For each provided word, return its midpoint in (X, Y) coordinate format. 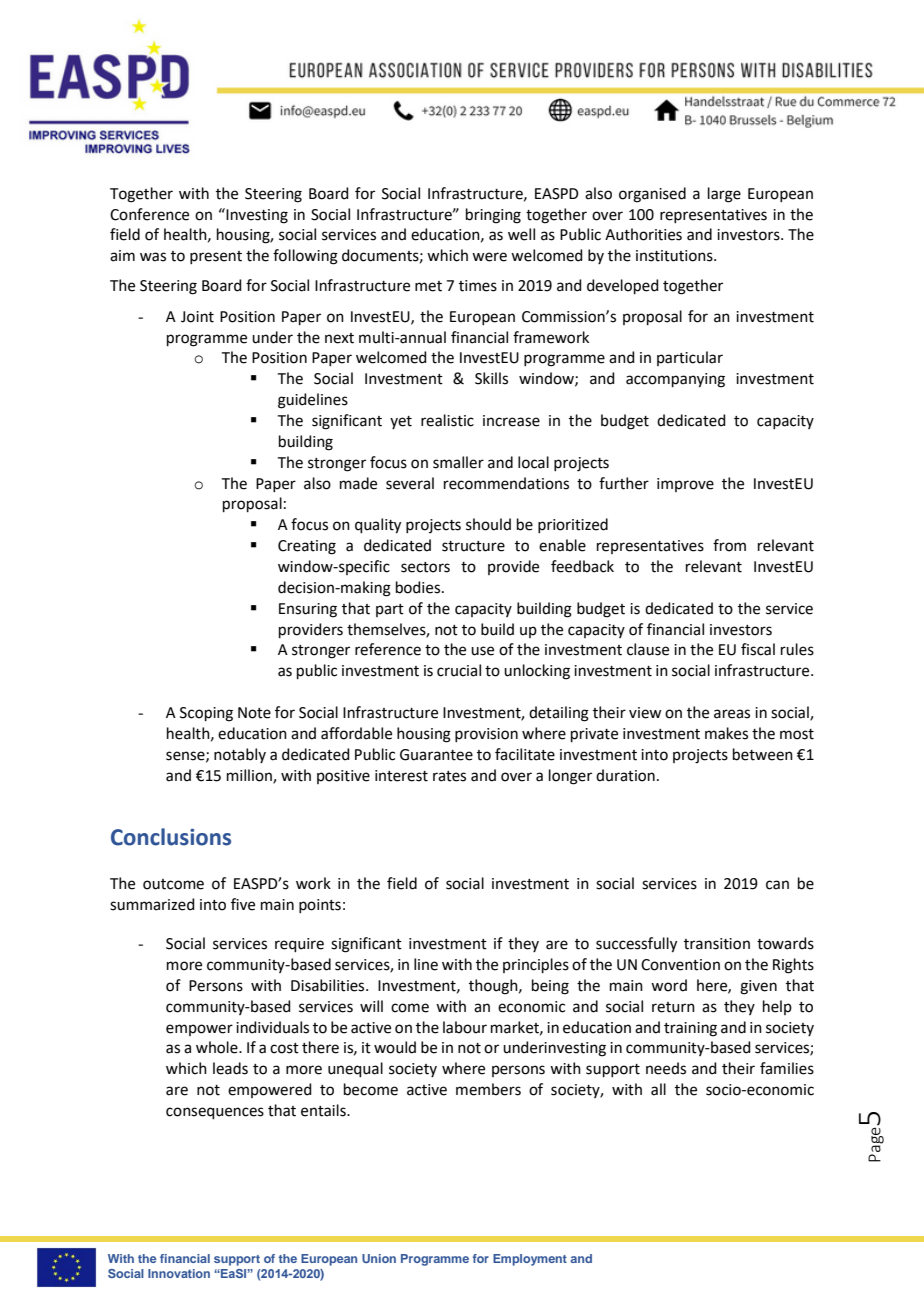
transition (717, 944)
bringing (493, 216)
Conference (149, 214)
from (729, 545)
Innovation (179, 1273)
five (243, 904)
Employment (530, 1260)
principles (536, 965)
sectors (425, 567)
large (724, 195)
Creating (307, 547)
